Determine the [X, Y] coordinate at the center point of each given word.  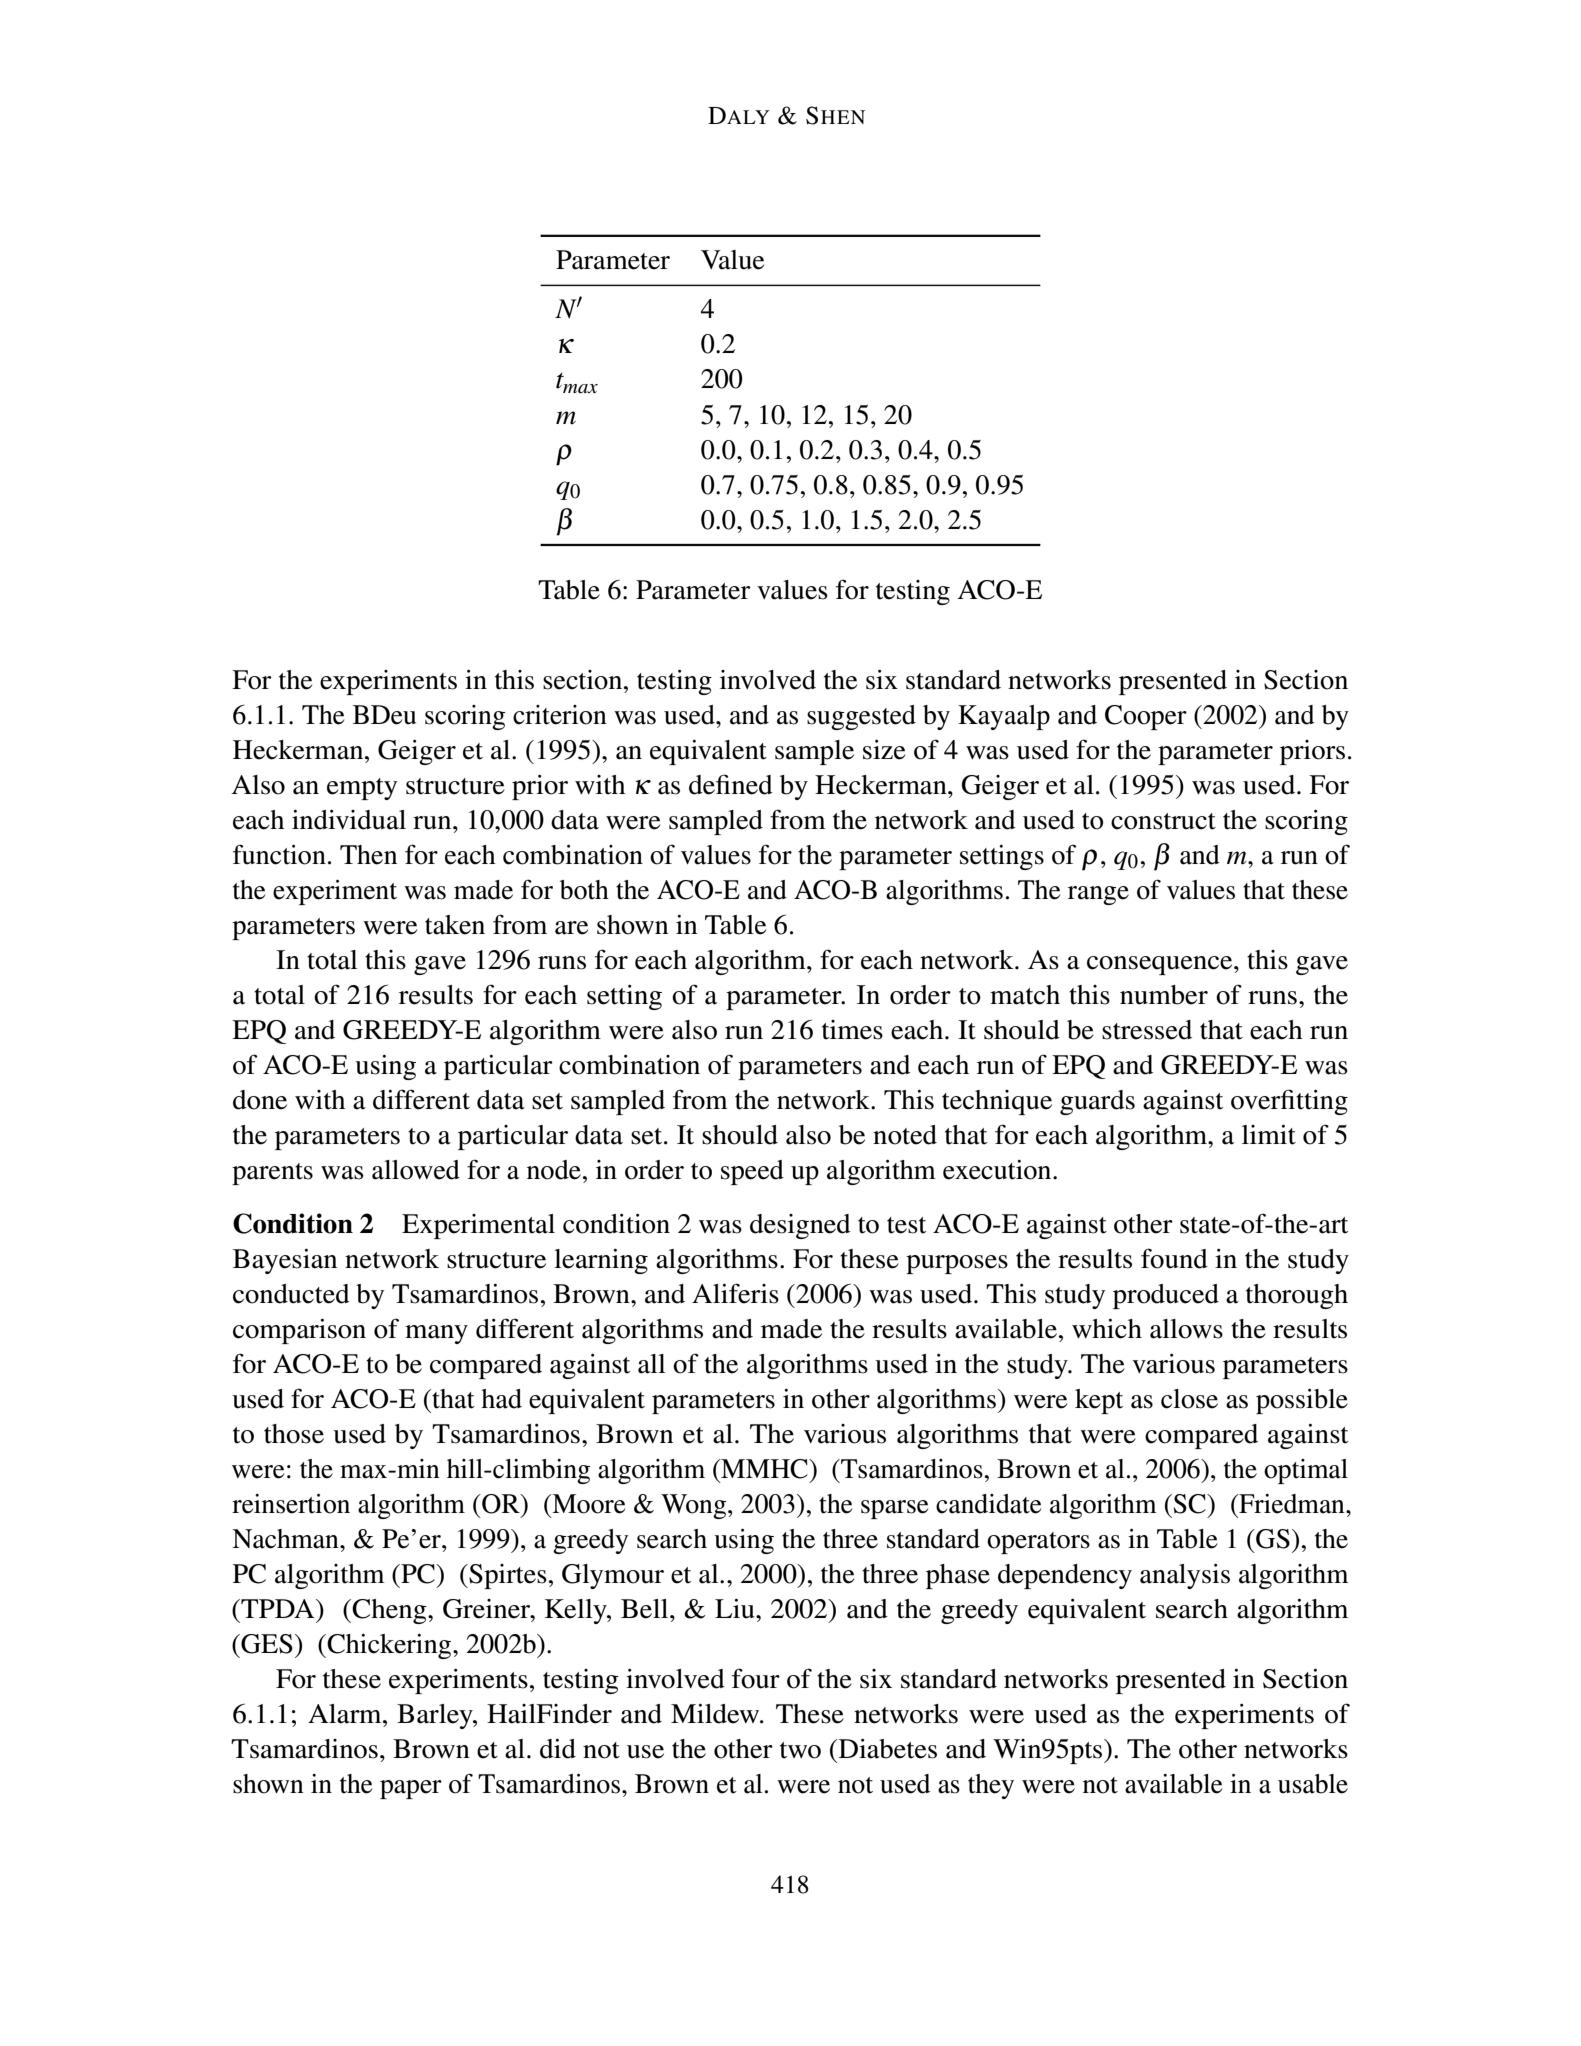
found [1174, 1258]
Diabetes [886, 1749]
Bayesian [285, 1261]
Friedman [1292, 1504]
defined [731, 784]
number [1164, 995]
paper [411, 1789]
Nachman [286, 1539]
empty [362, 789]
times [852, 1030]
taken [455, 925]
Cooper [1146, 717]
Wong [695, 1506]
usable [1313, 1784]
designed [800, 1226]
